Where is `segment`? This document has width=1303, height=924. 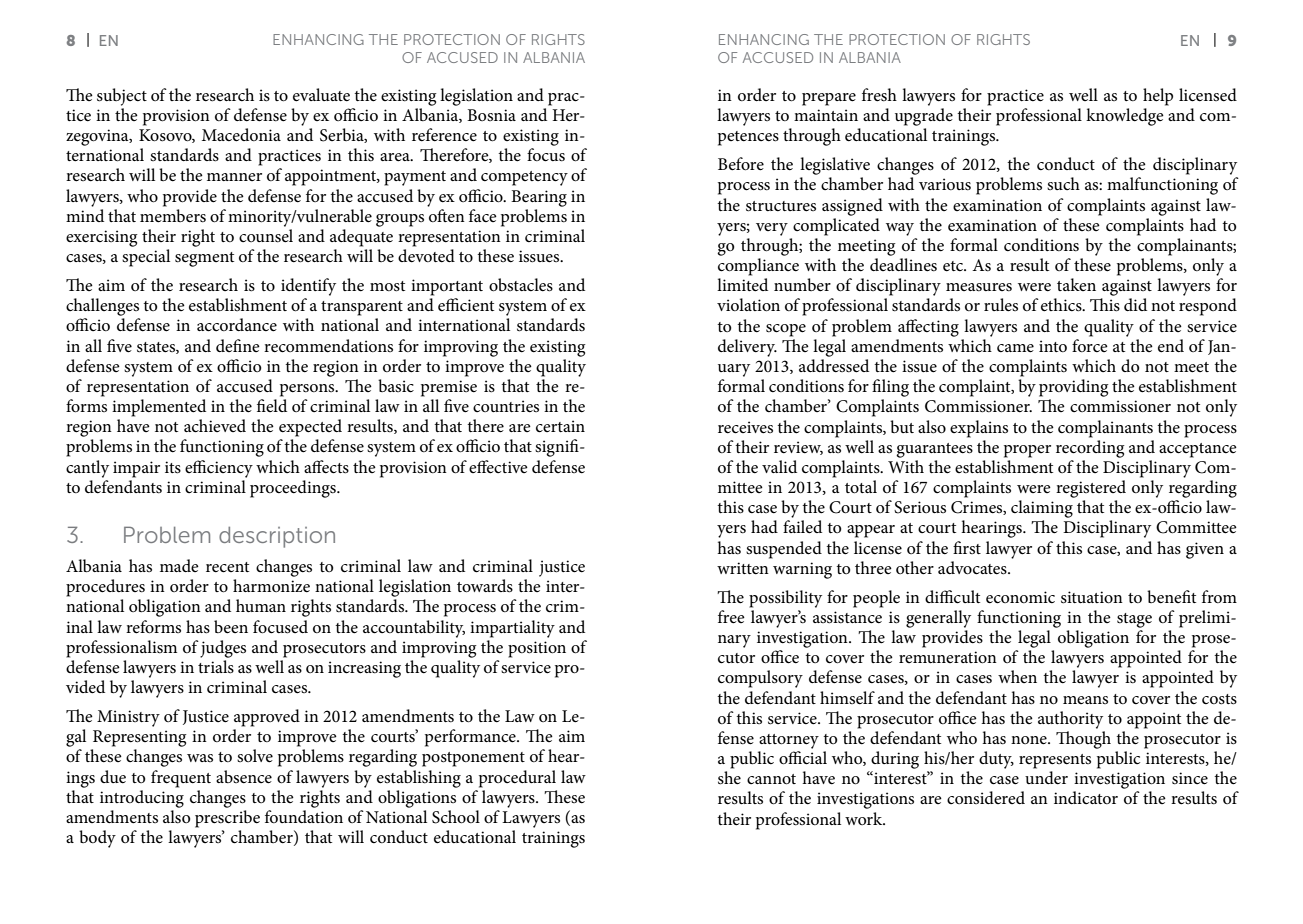 segment is located at coordinates (204, 259).
